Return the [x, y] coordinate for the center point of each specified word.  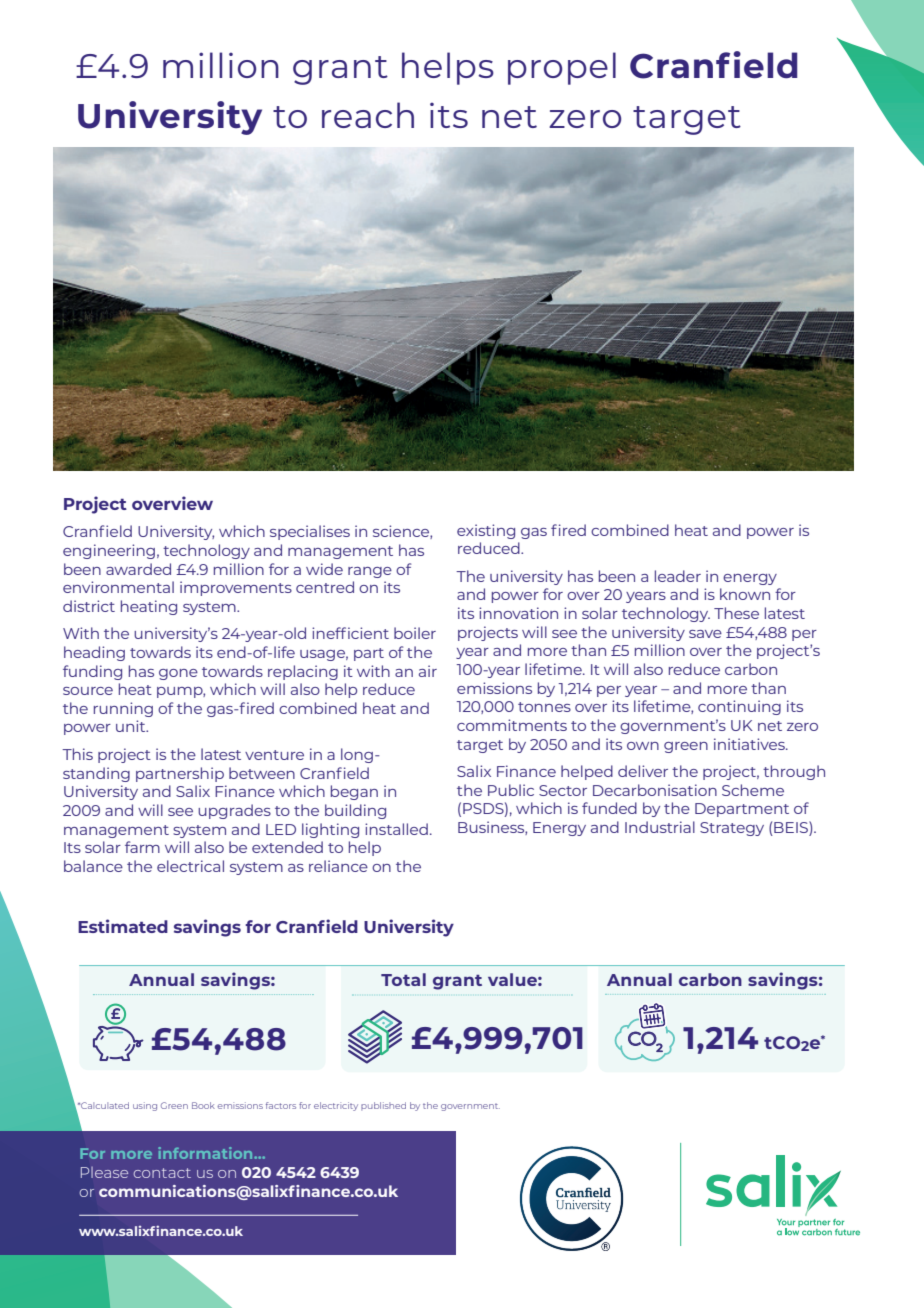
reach [368, 115]
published [383, 1106]
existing [486, 531]
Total [403, 979]
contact [162, 1173]
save [705, 634]
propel [562, 68]
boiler [415, 633]
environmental [118, 587]
